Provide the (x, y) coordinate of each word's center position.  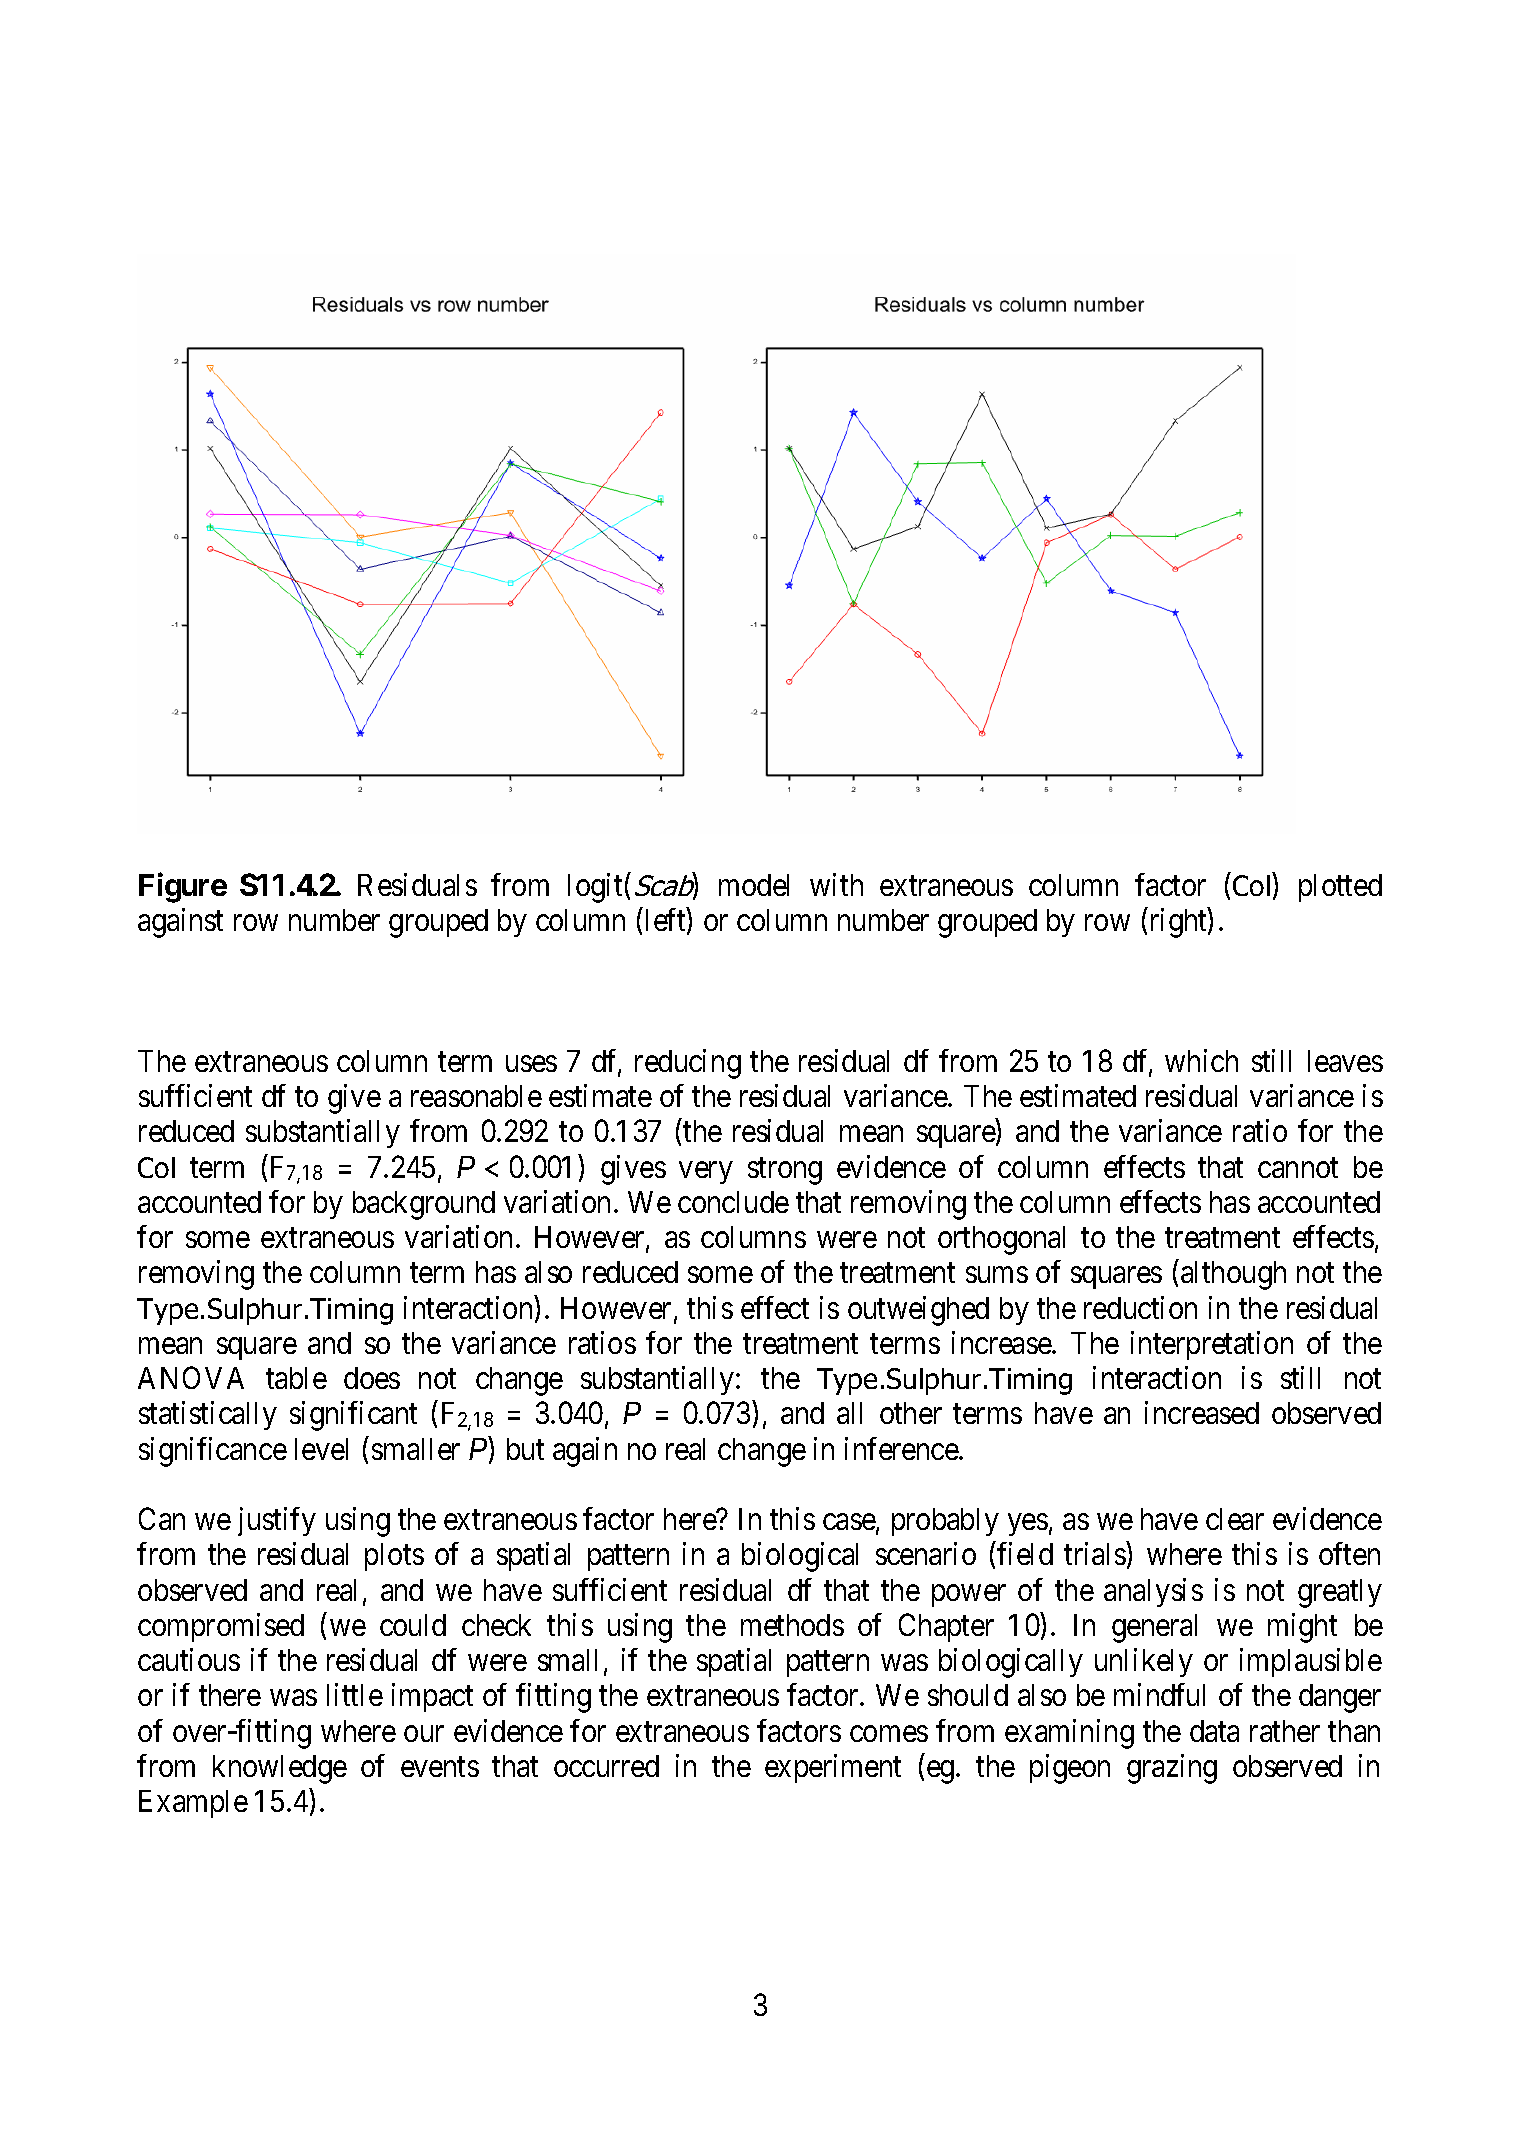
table (296, 1378)
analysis (1153, 1592)
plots (394, 1557)
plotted (1340, 888)
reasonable (476, 1096)
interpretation (1212, 1345)
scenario (926, 1553)
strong (785, 1171)
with (836, 884)
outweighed (918, 1311)
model (754, 885)
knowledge (280, 1769)
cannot (1298, 1168)
